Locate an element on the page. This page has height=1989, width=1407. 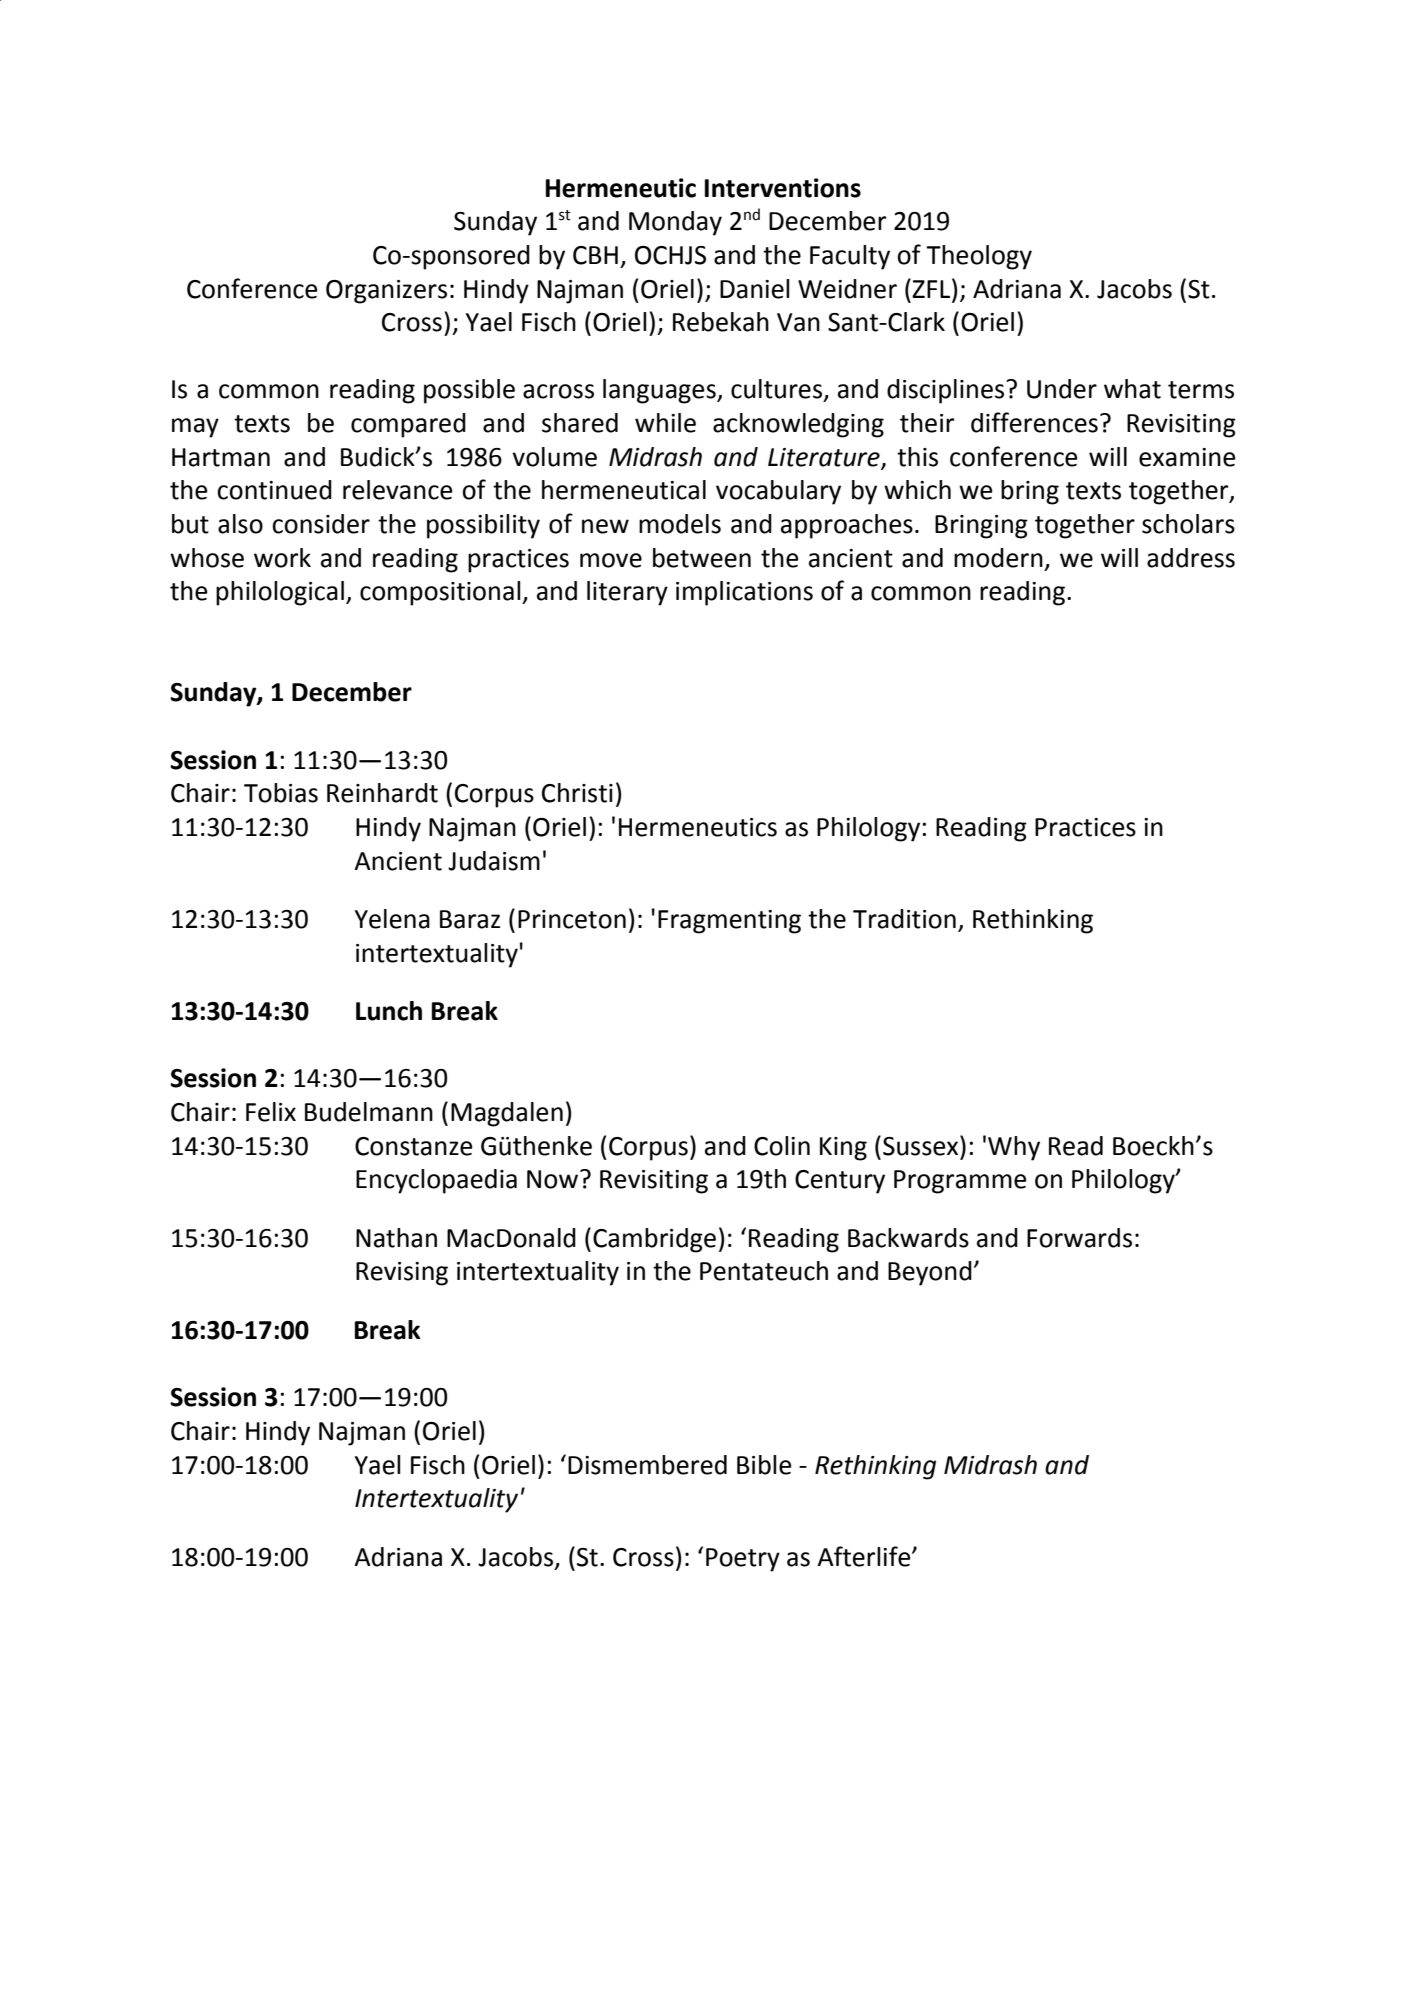
Forwards is located at coordinates (1079, 1238).
